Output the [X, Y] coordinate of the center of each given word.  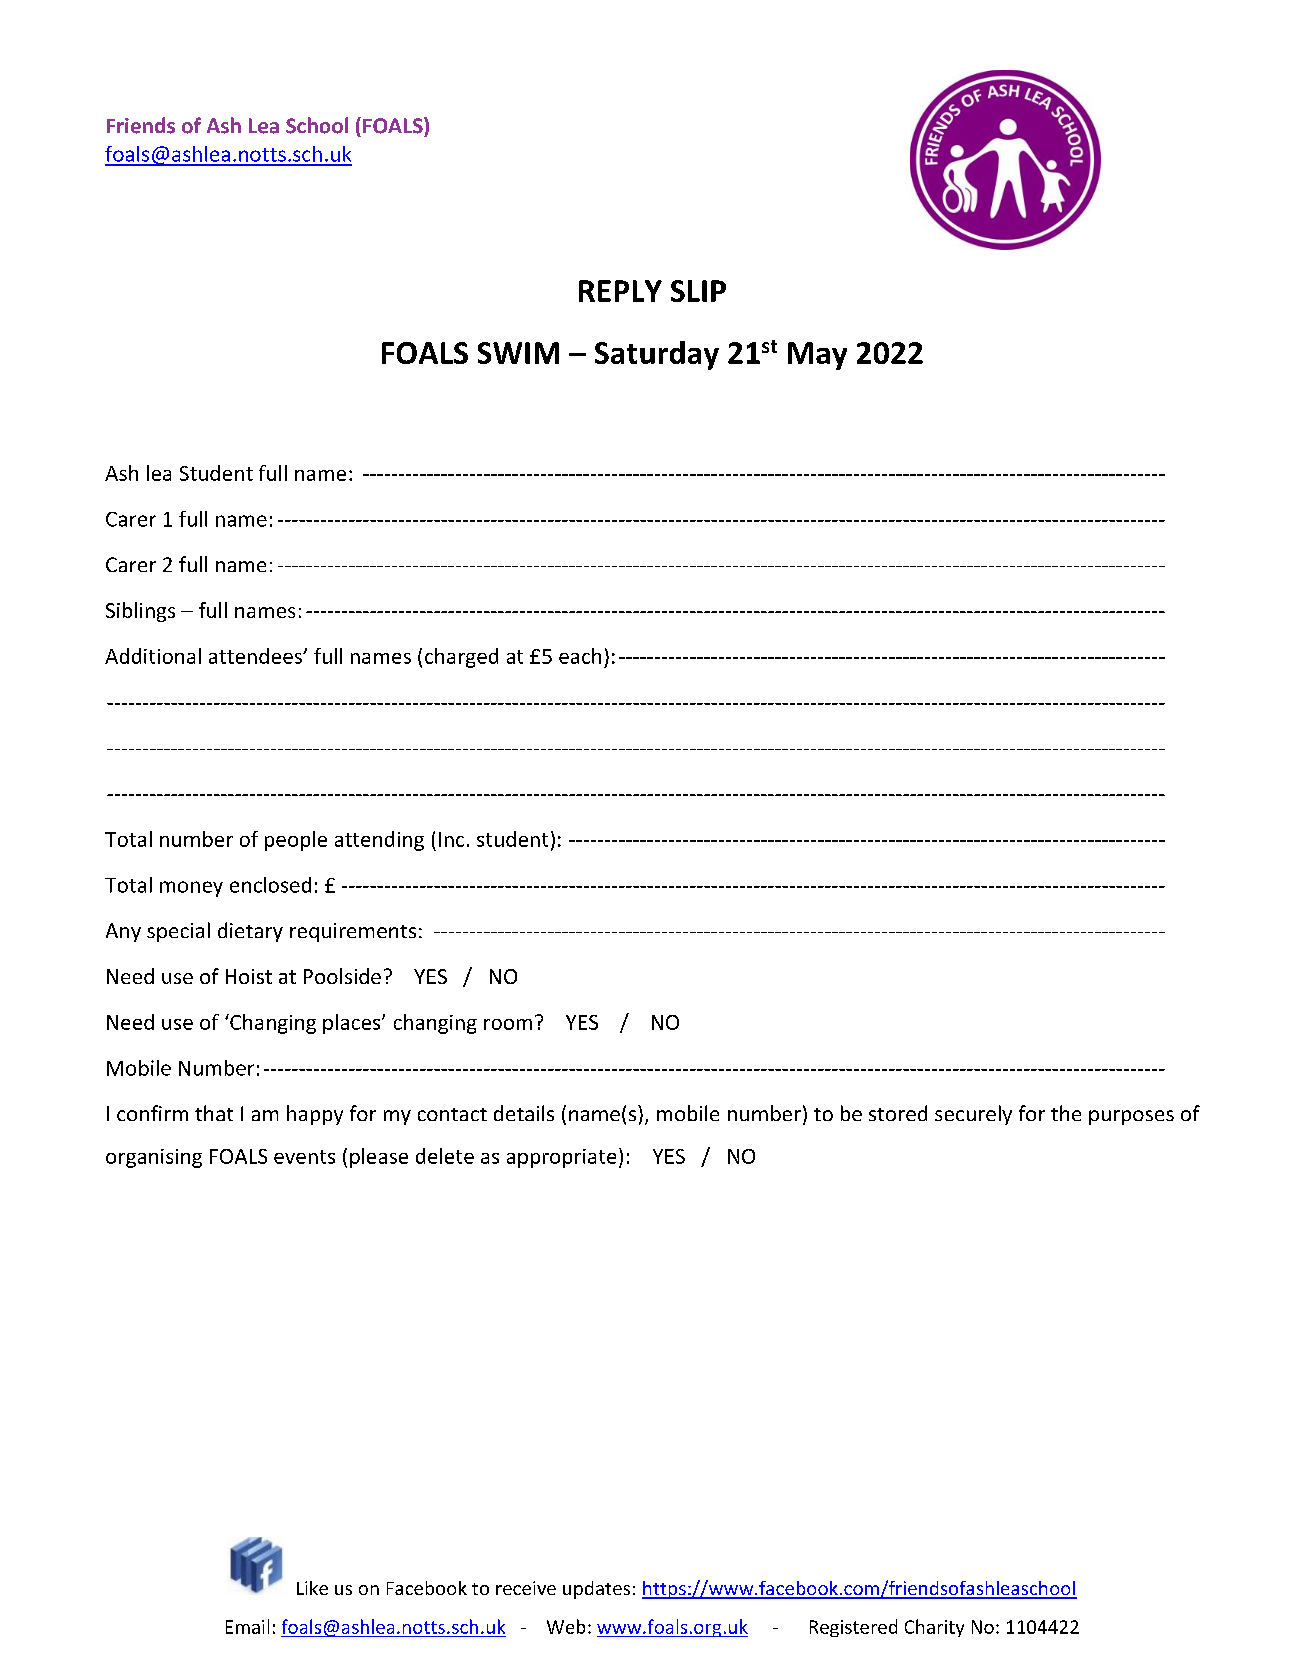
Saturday [657, 355]
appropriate [561, 1158]
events [304, 1157]
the [1066, 1113]
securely [973, 1115]
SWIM [518, 353]
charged [461, 658]
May [817, 356]
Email [247, 1626]
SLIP [698, 291]
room [508, 1024]
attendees [256, 656]
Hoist [249, 976]
